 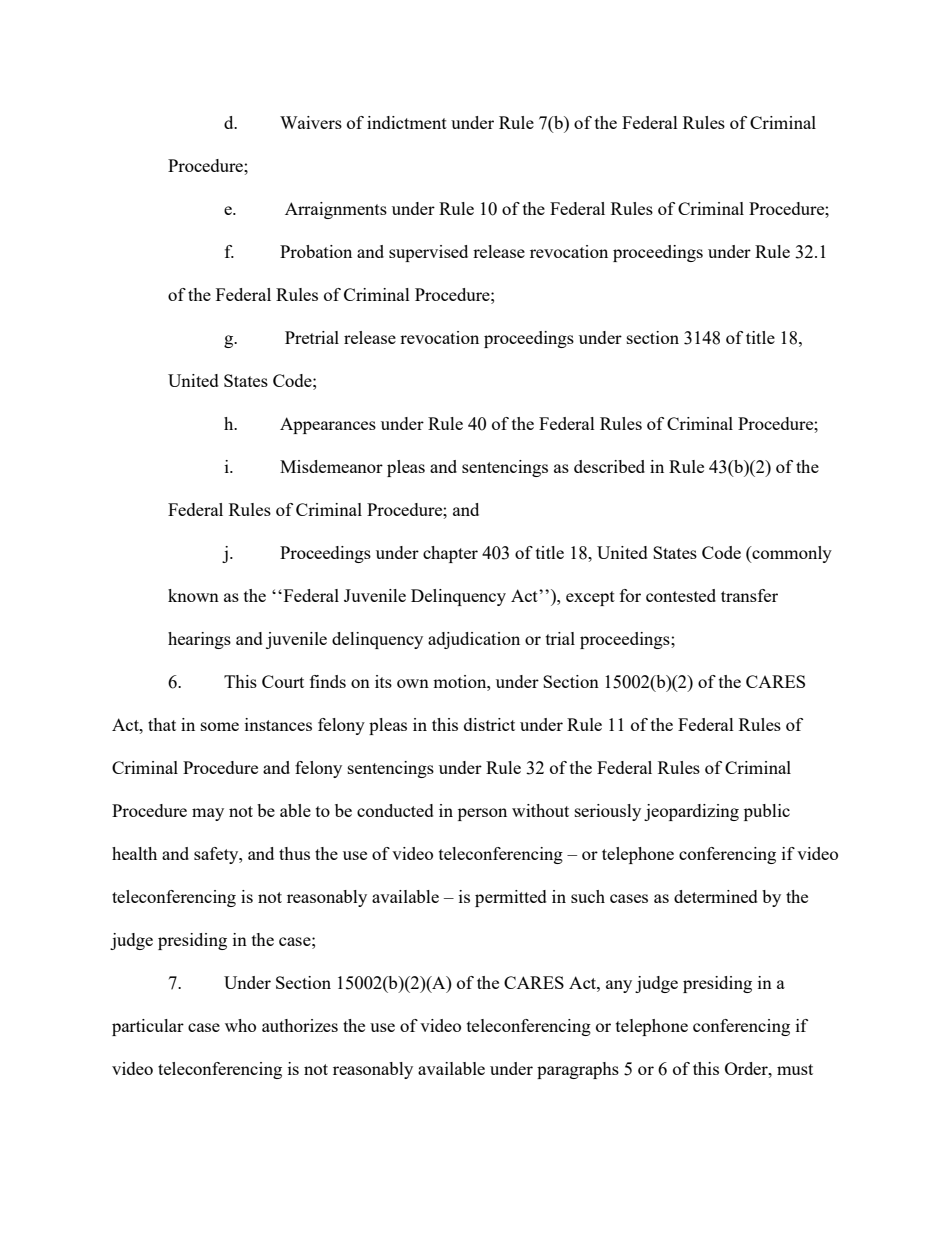 What do you see at coordinates (193, 595) in the page?
I see `known` at bounding box center [193, 595].
